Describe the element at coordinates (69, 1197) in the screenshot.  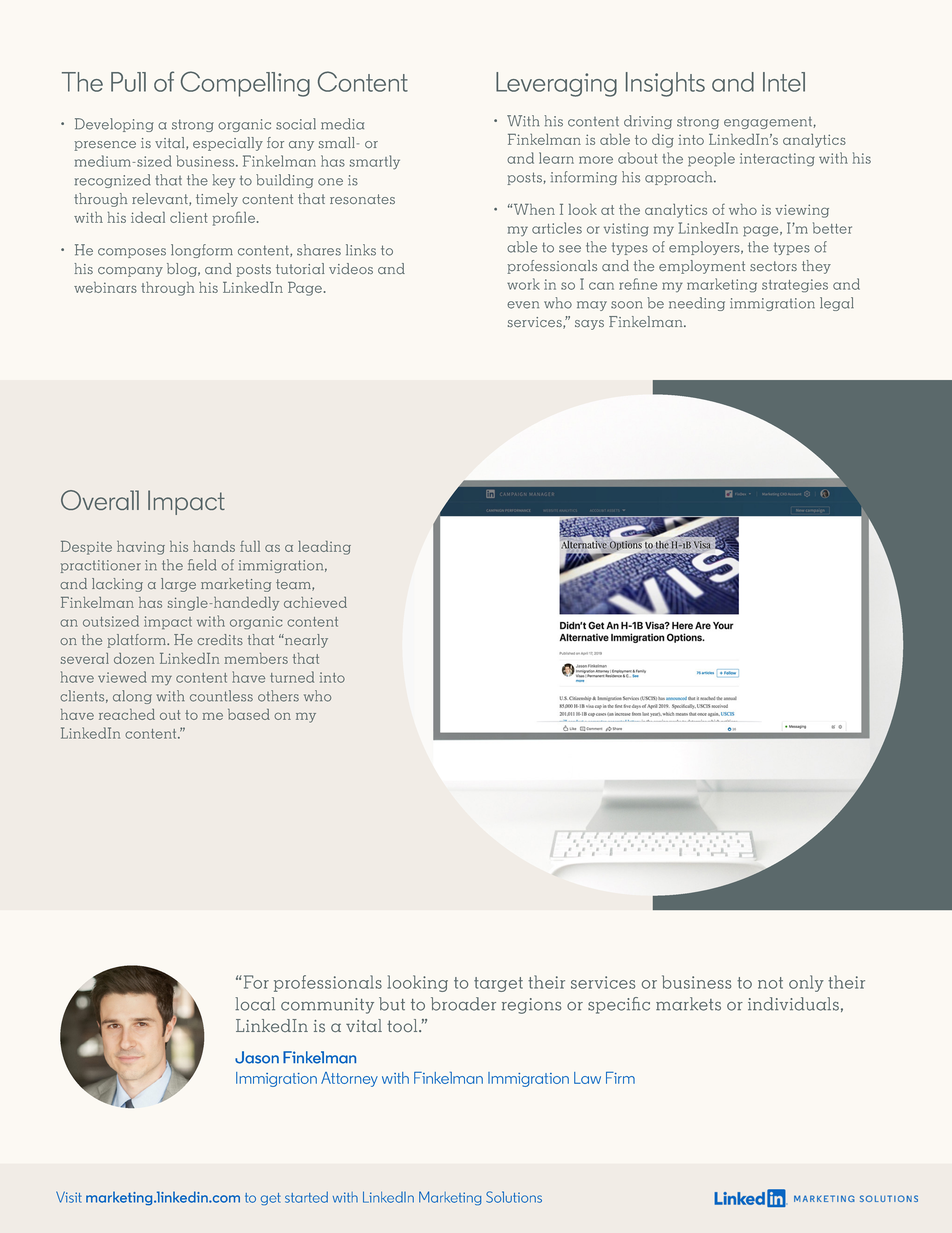
I see `Visit` at that location.
